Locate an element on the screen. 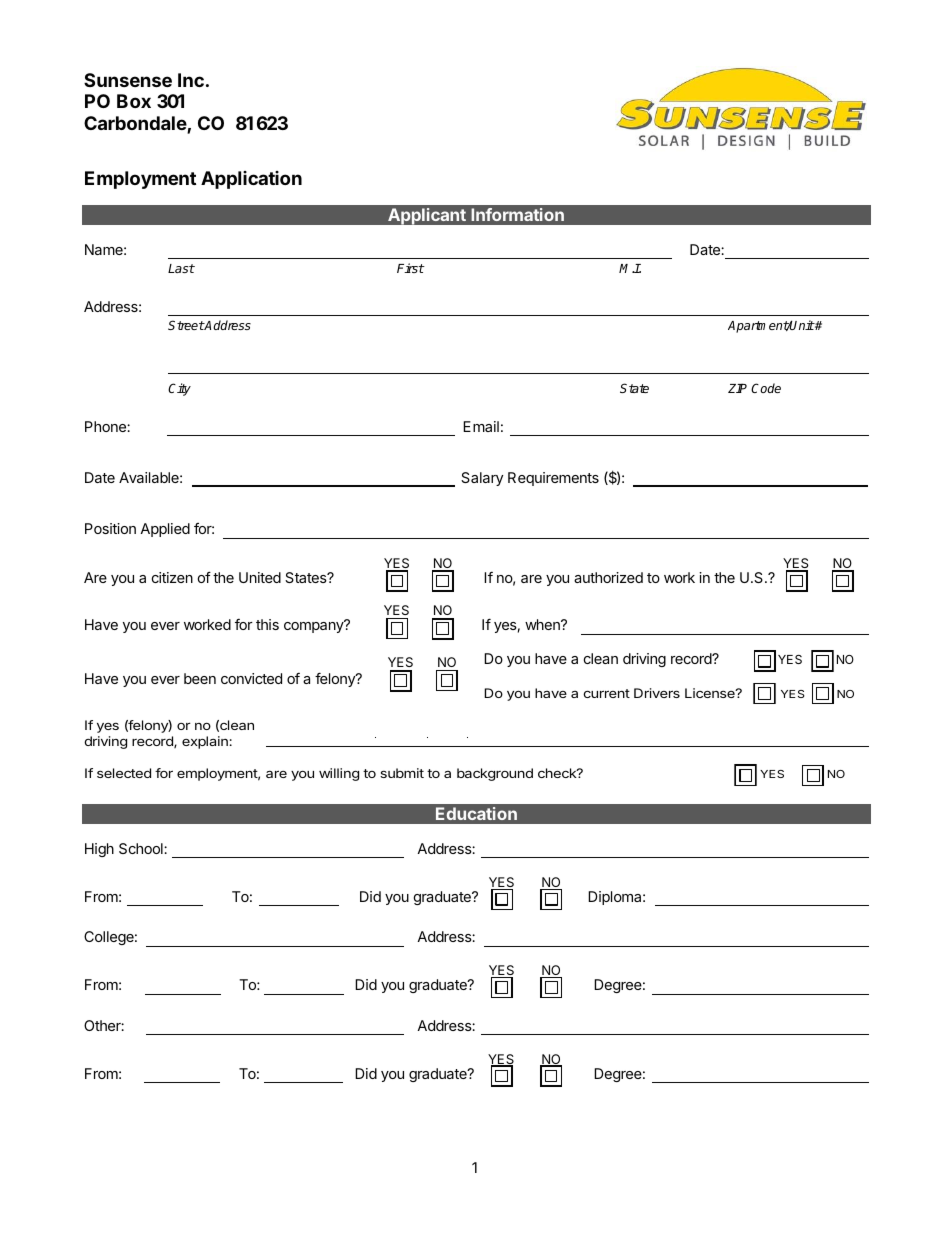 Image resolution: width=952 pixels, height=1233 pixels. Salary is located at coordinates (482, 479).
